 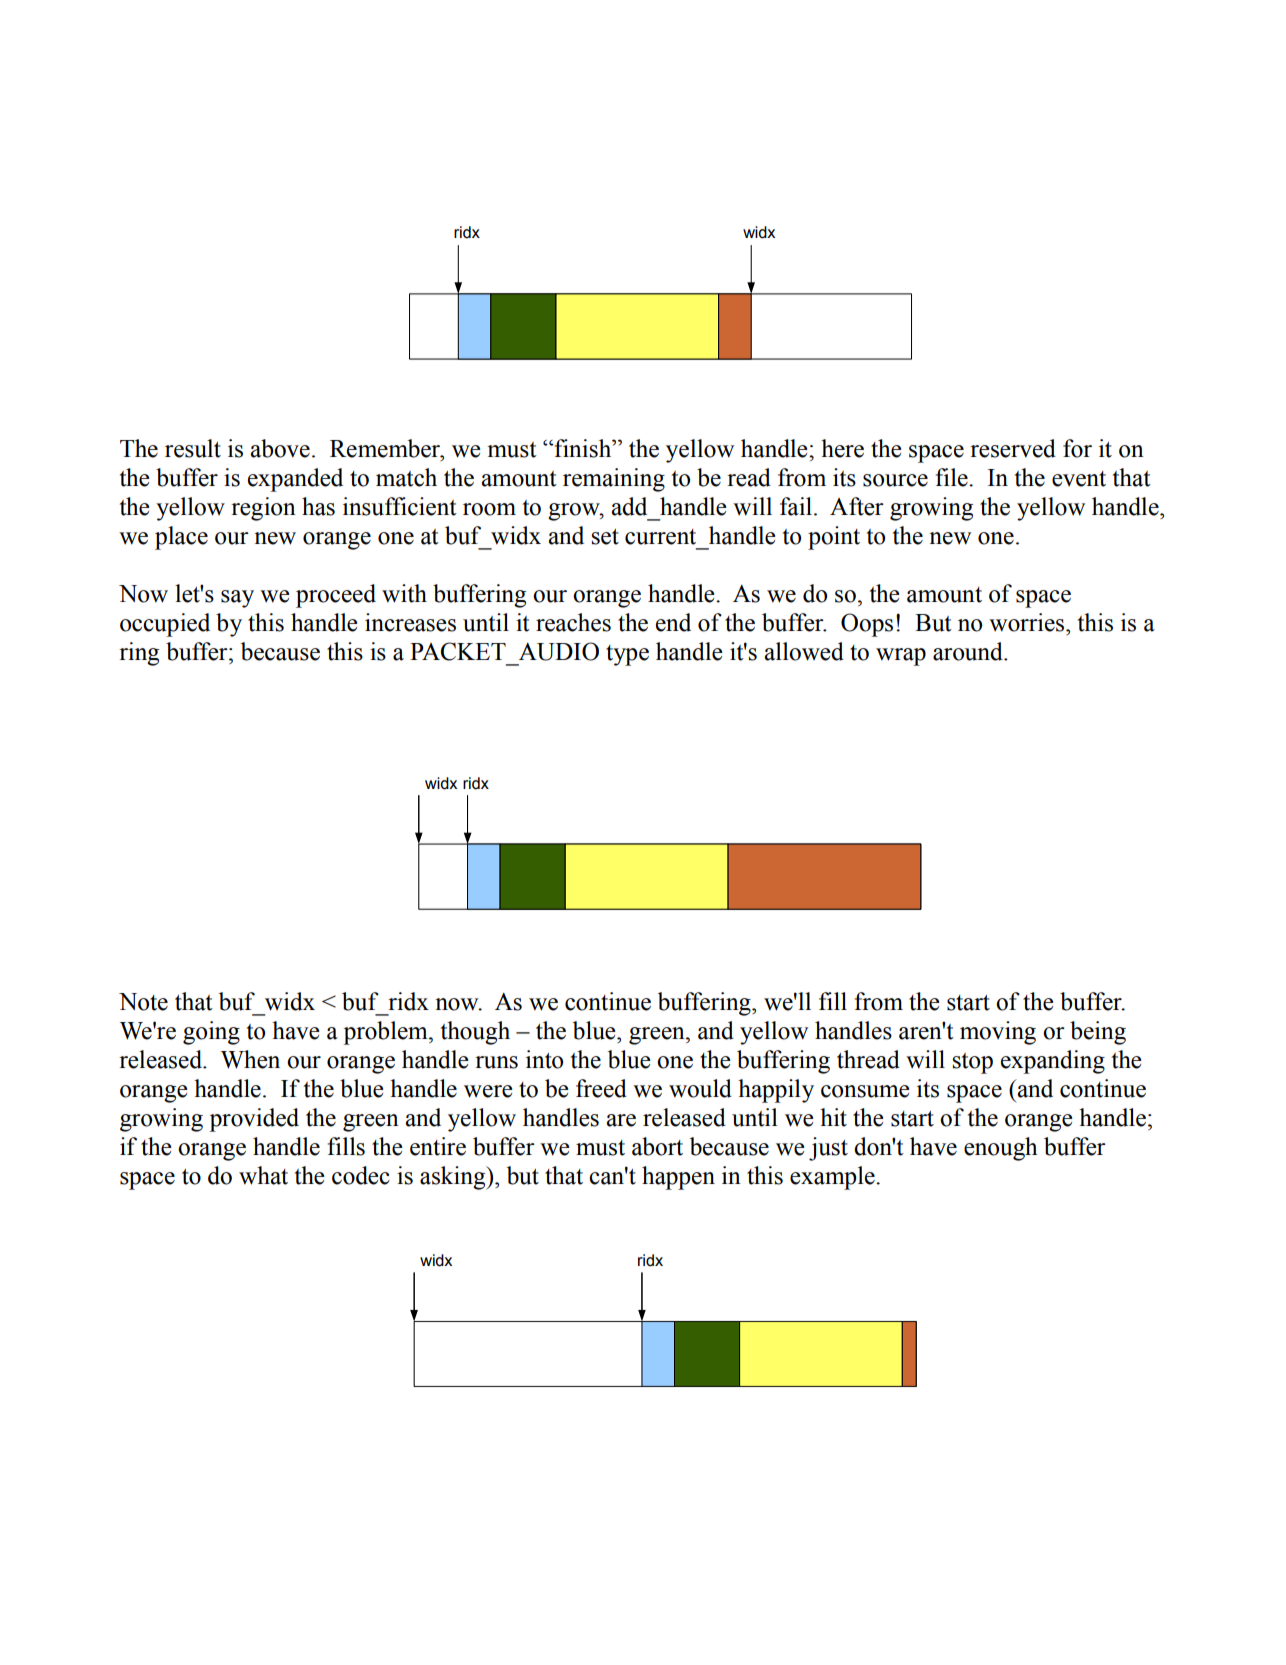 I want to click on though, so click(x=475, y=1033).
